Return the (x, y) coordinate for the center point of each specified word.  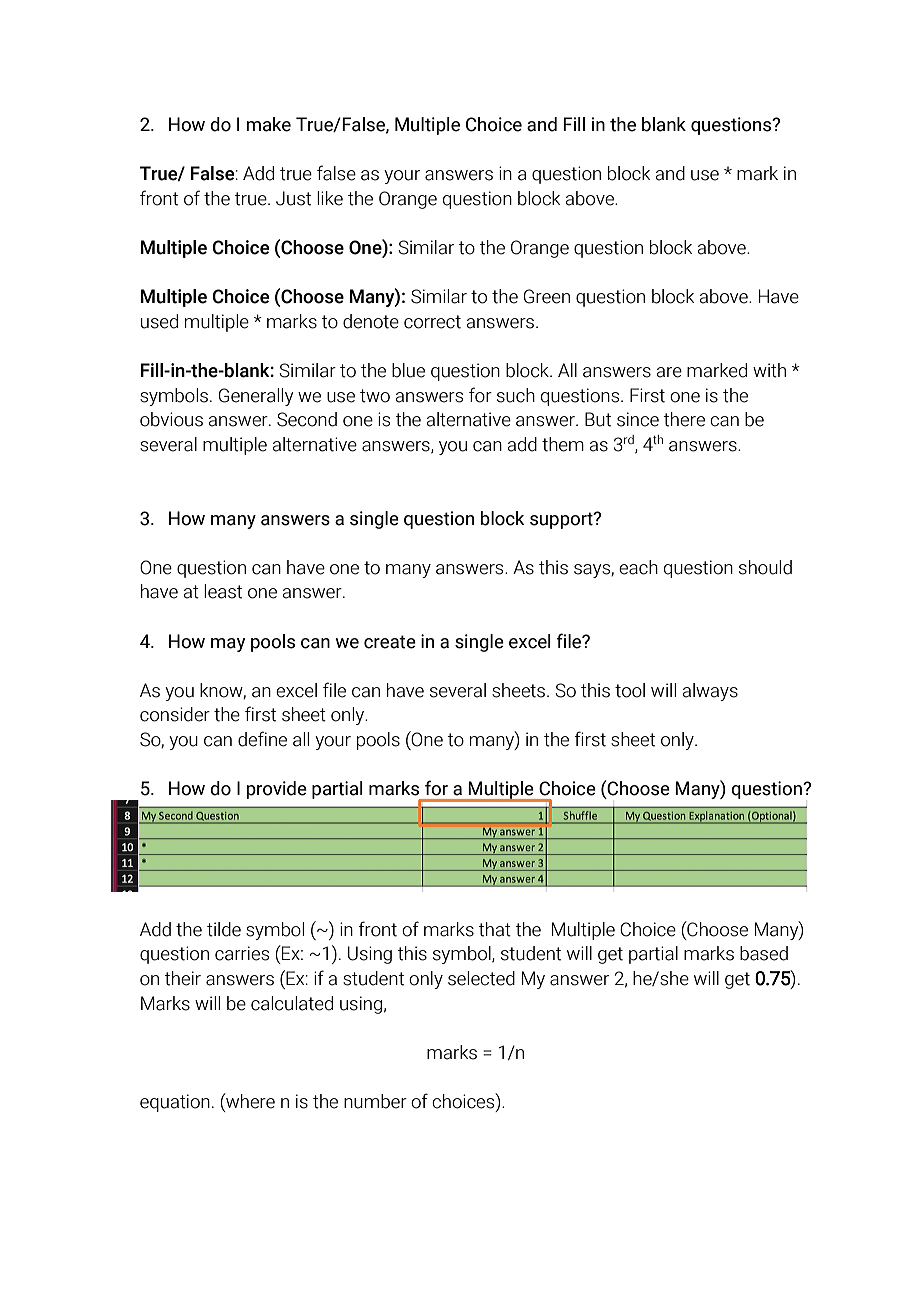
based (764, 953)
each (638, 567)
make (268, 124)
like (330, 198)
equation (175, 1103)
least (223, 591)
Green (547, 296)
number (375, 1101)
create (390, 642)
